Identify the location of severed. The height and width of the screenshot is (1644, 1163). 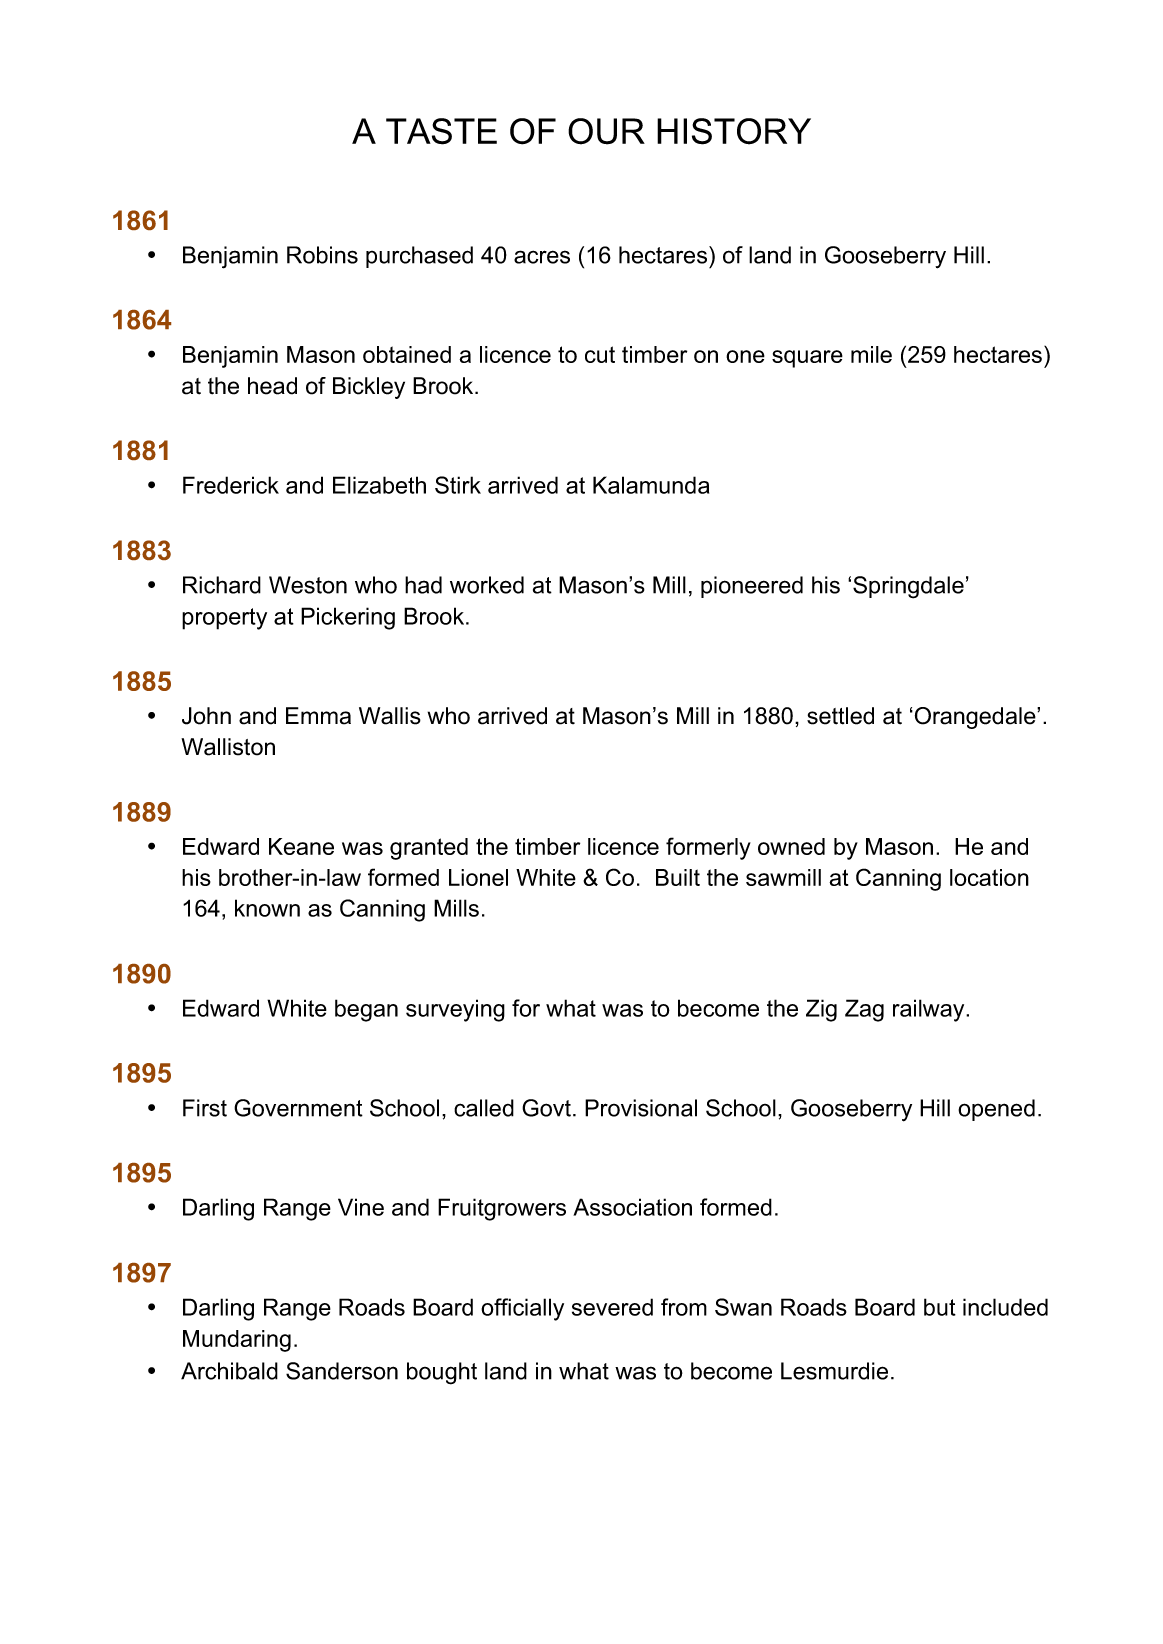
(612, 1307).
